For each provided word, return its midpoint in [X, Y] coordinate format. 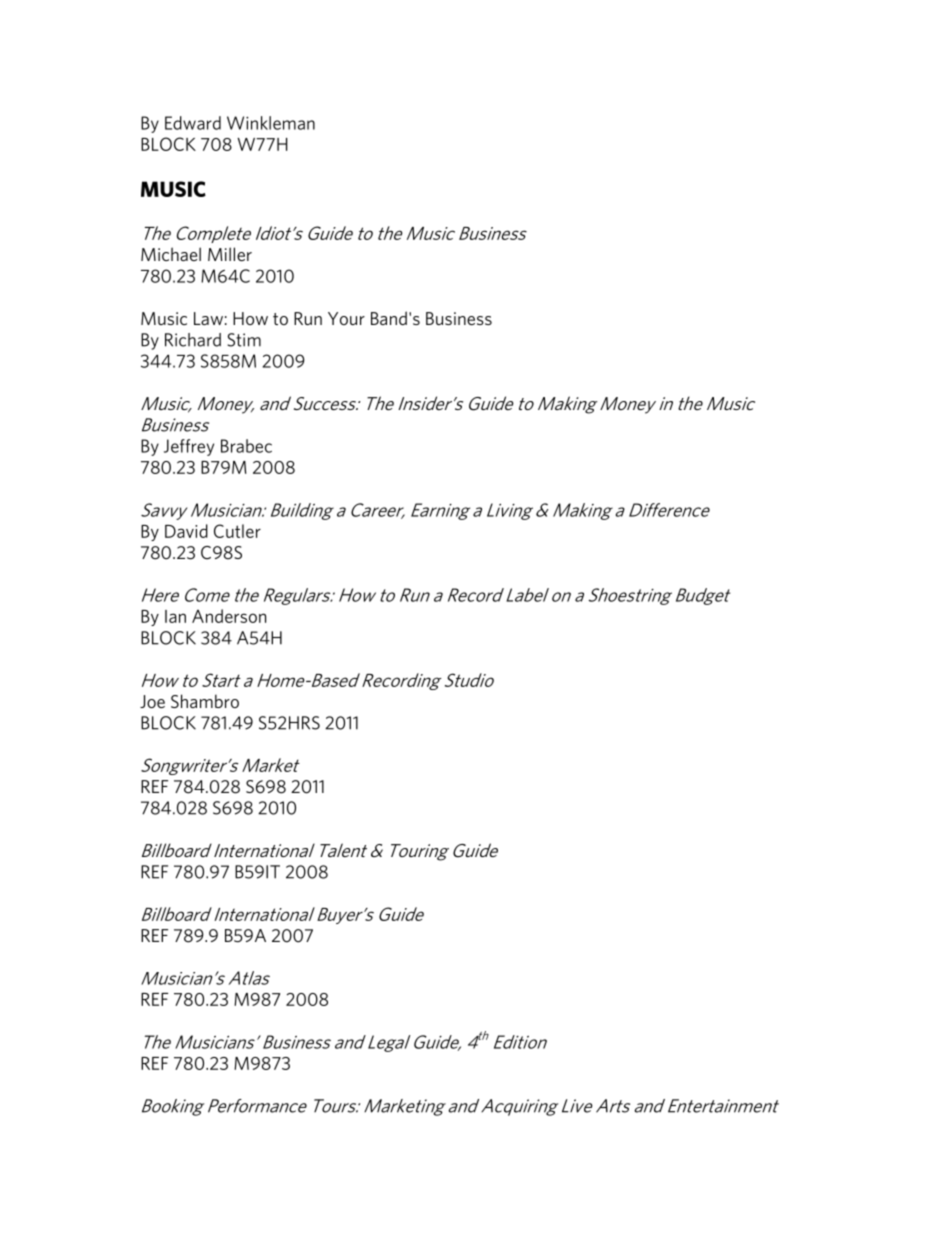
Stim [244, 340]
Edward [193, 123]
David [186, 531]
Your [346, 318]
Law [208, 318]
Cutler [237, 531]
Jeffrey [189, 447]
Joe [152, 701]
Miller [230, 254]
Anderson [229, 616]
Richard [193, 340]
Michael [171, 254]
